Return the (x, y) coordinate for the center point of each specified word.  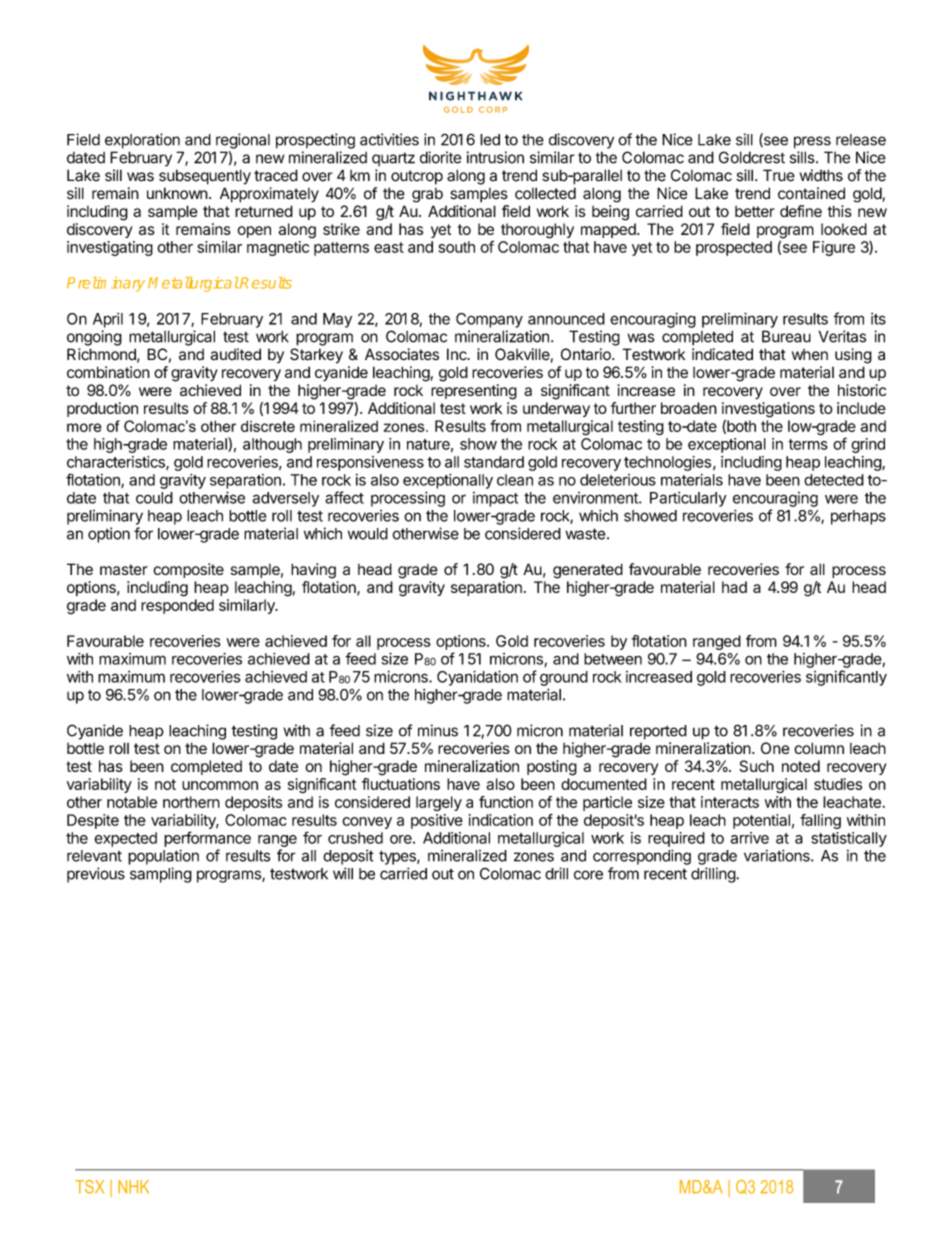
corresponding (642, 857)
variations (778, 855)
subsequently (205, 177)
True (779, 175)
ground (564, 678)
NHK (133, 1187)
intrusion (495, 157)
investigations (768, 411)
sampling (161, 875)
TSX (89, 1187)
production (102, 409)
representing (474, 392)
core (588, 875)
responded (177, 606)
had (734, 587)
